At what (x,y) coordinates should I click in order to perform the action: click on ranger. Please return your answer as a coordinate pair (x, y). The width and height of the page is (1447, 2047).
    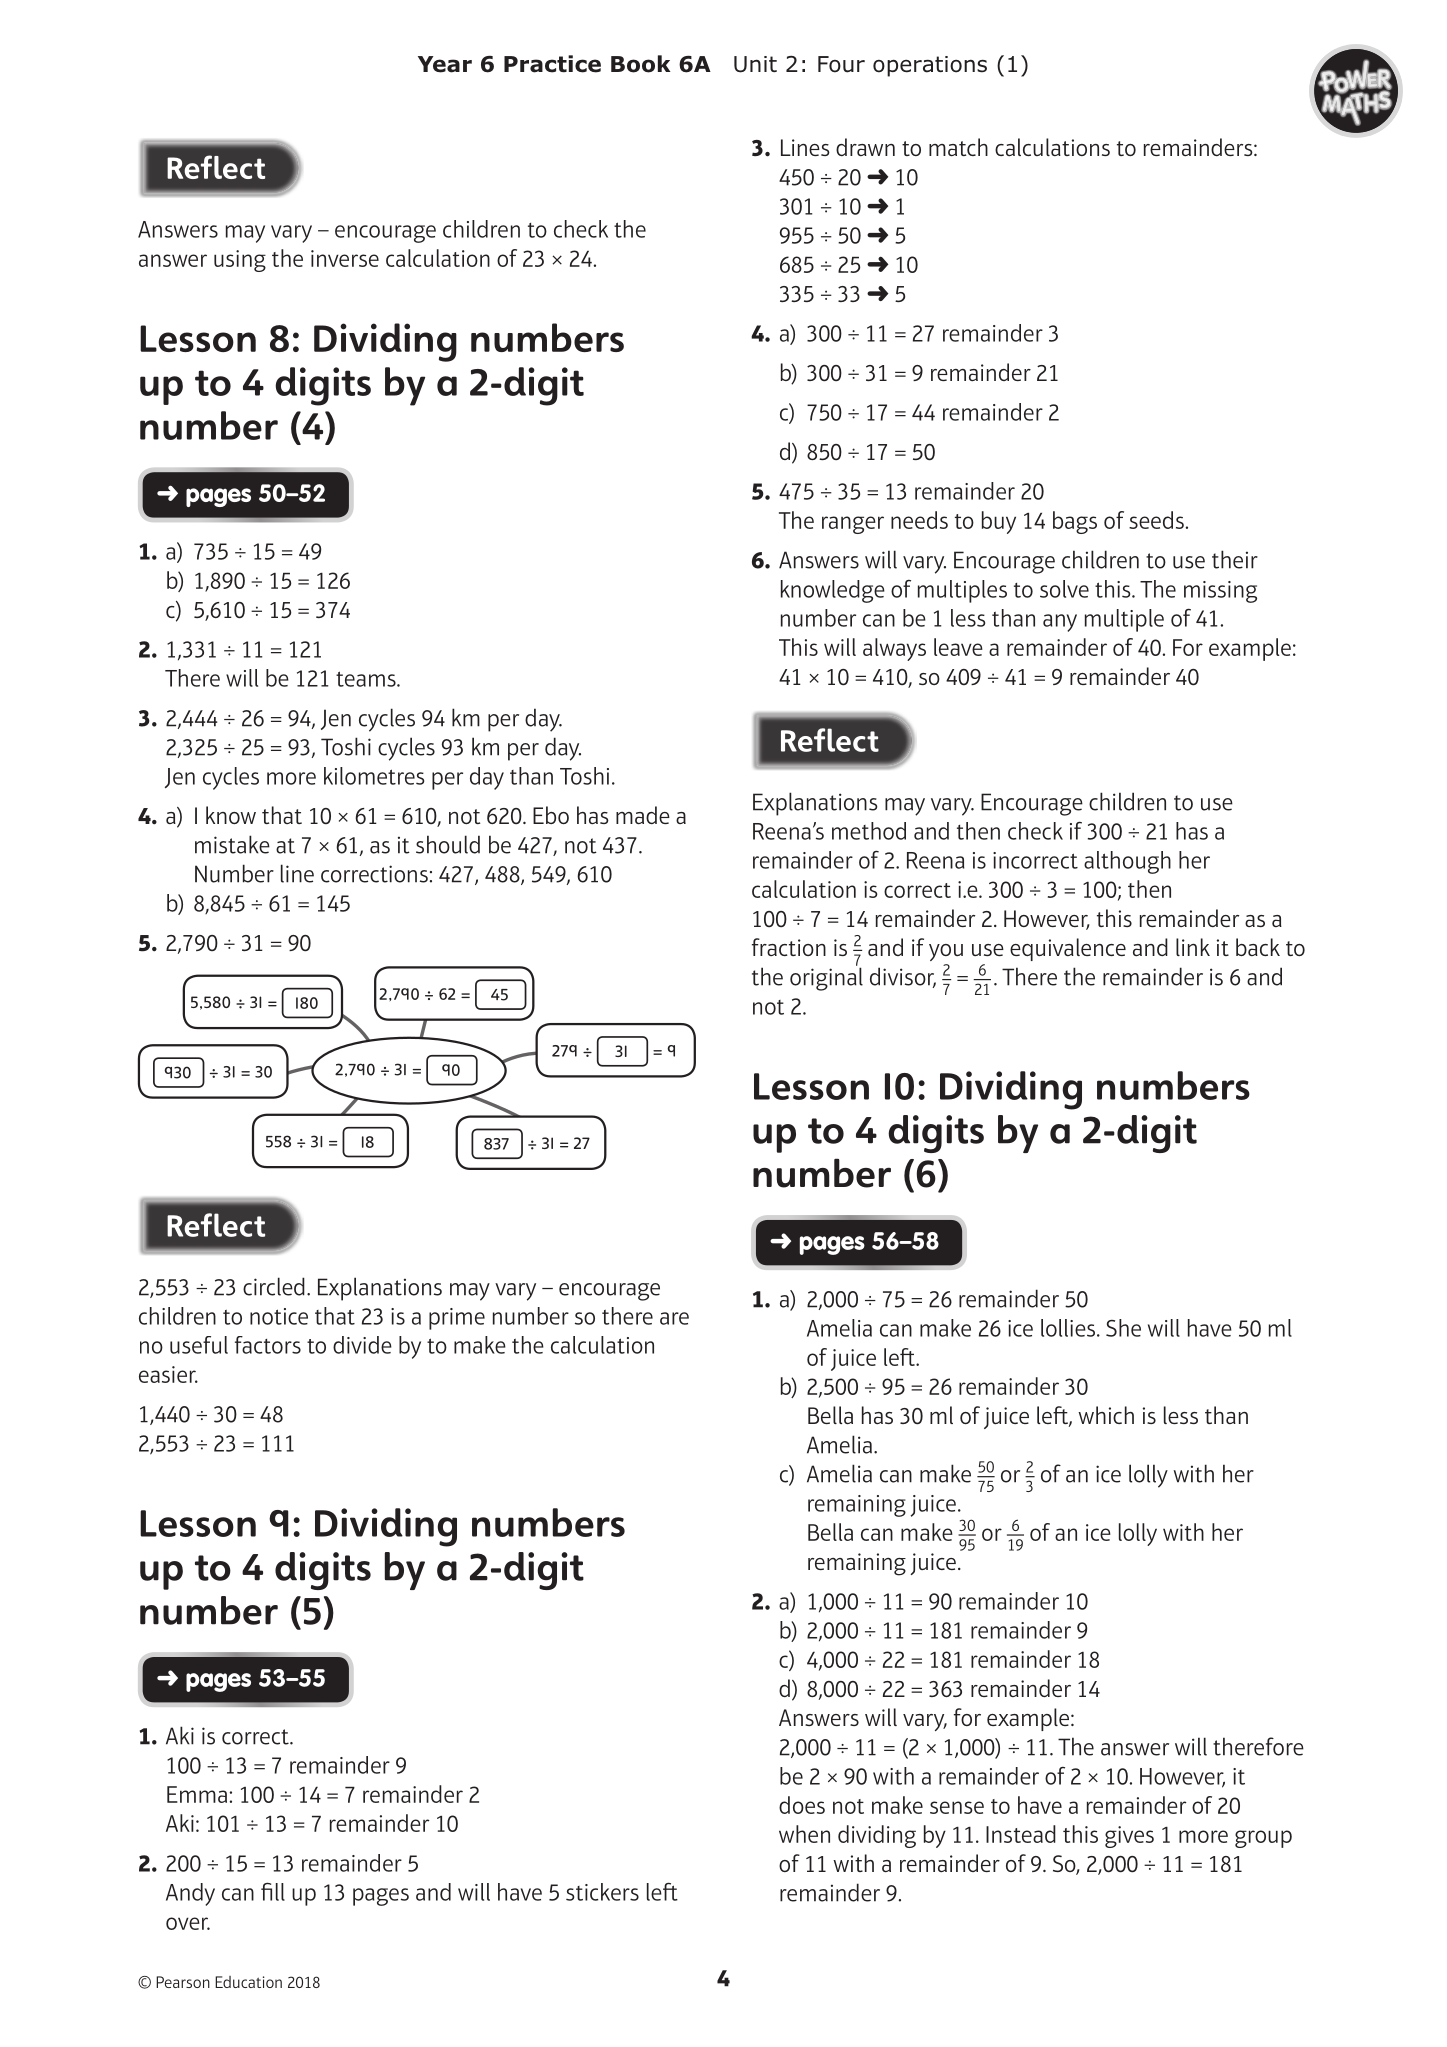
    Looking at the image, I should click on (853, 525).
